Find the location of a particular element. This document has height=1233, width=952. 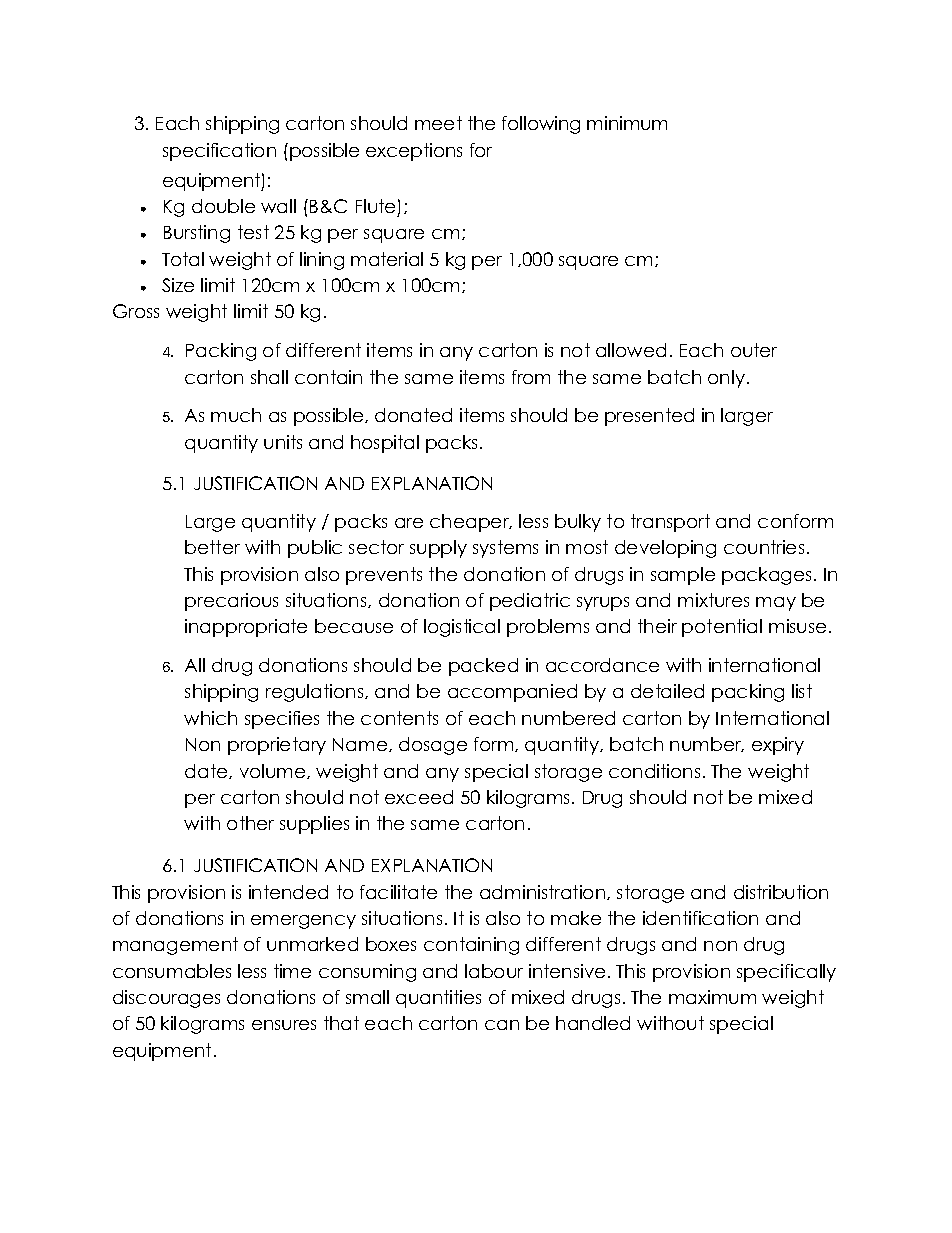

minimum is located at coordinates (627, 123).
